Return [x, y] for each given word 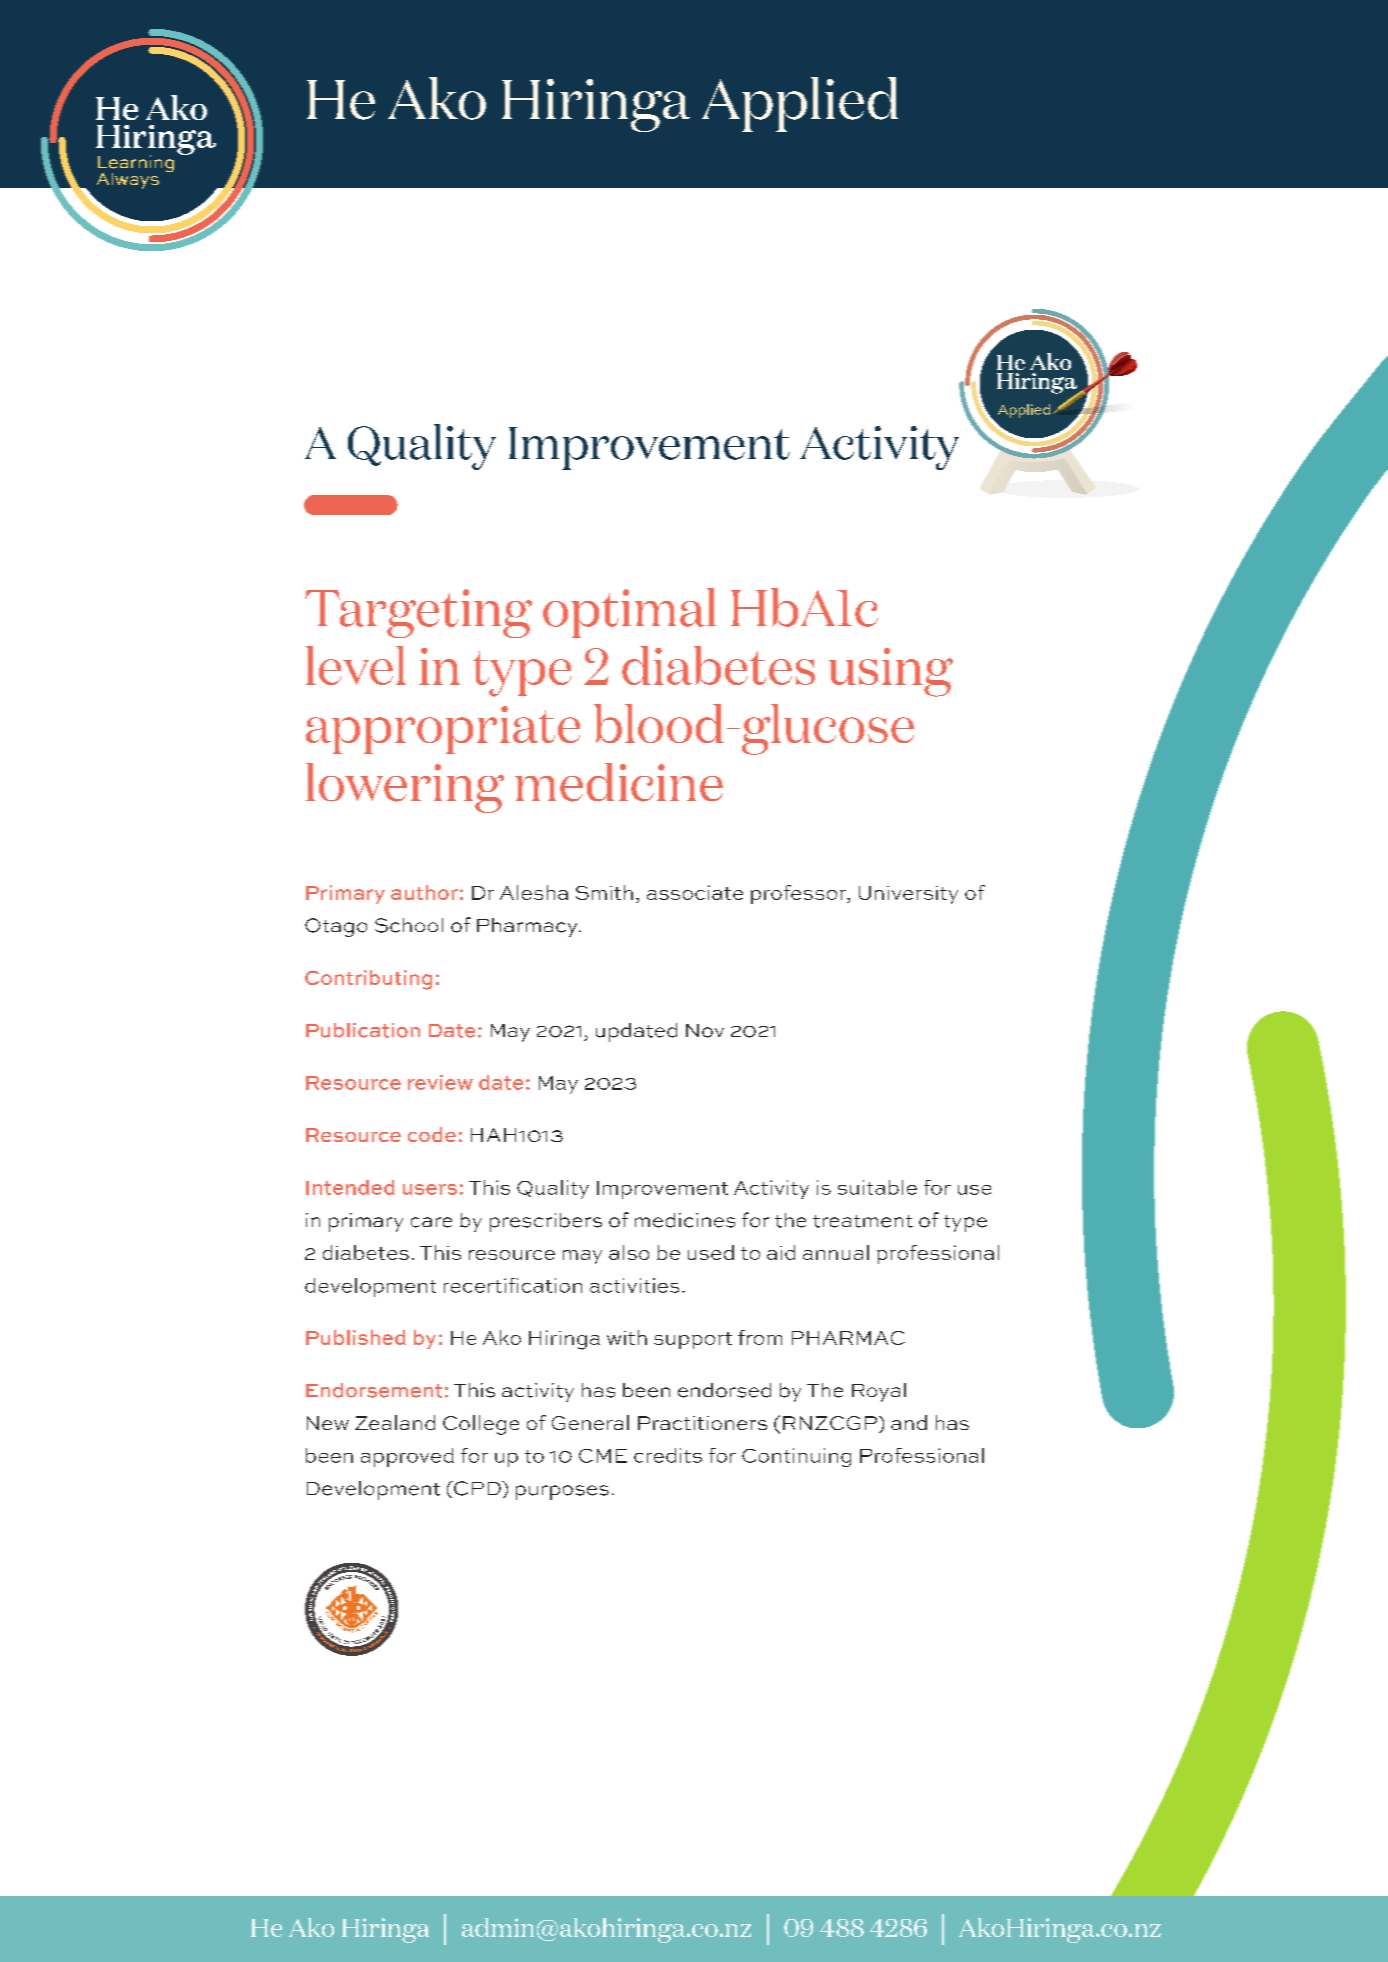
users [430, 1189]
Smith [604, 892]
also [629, 1252]
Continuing [796, 1457]
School [409, 925]
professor [800, 894]
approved [407, 1457]
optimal [629, 613]
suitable [877, 1187]
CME [603, 1456]
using [891, 672]
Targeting [418, 613]
